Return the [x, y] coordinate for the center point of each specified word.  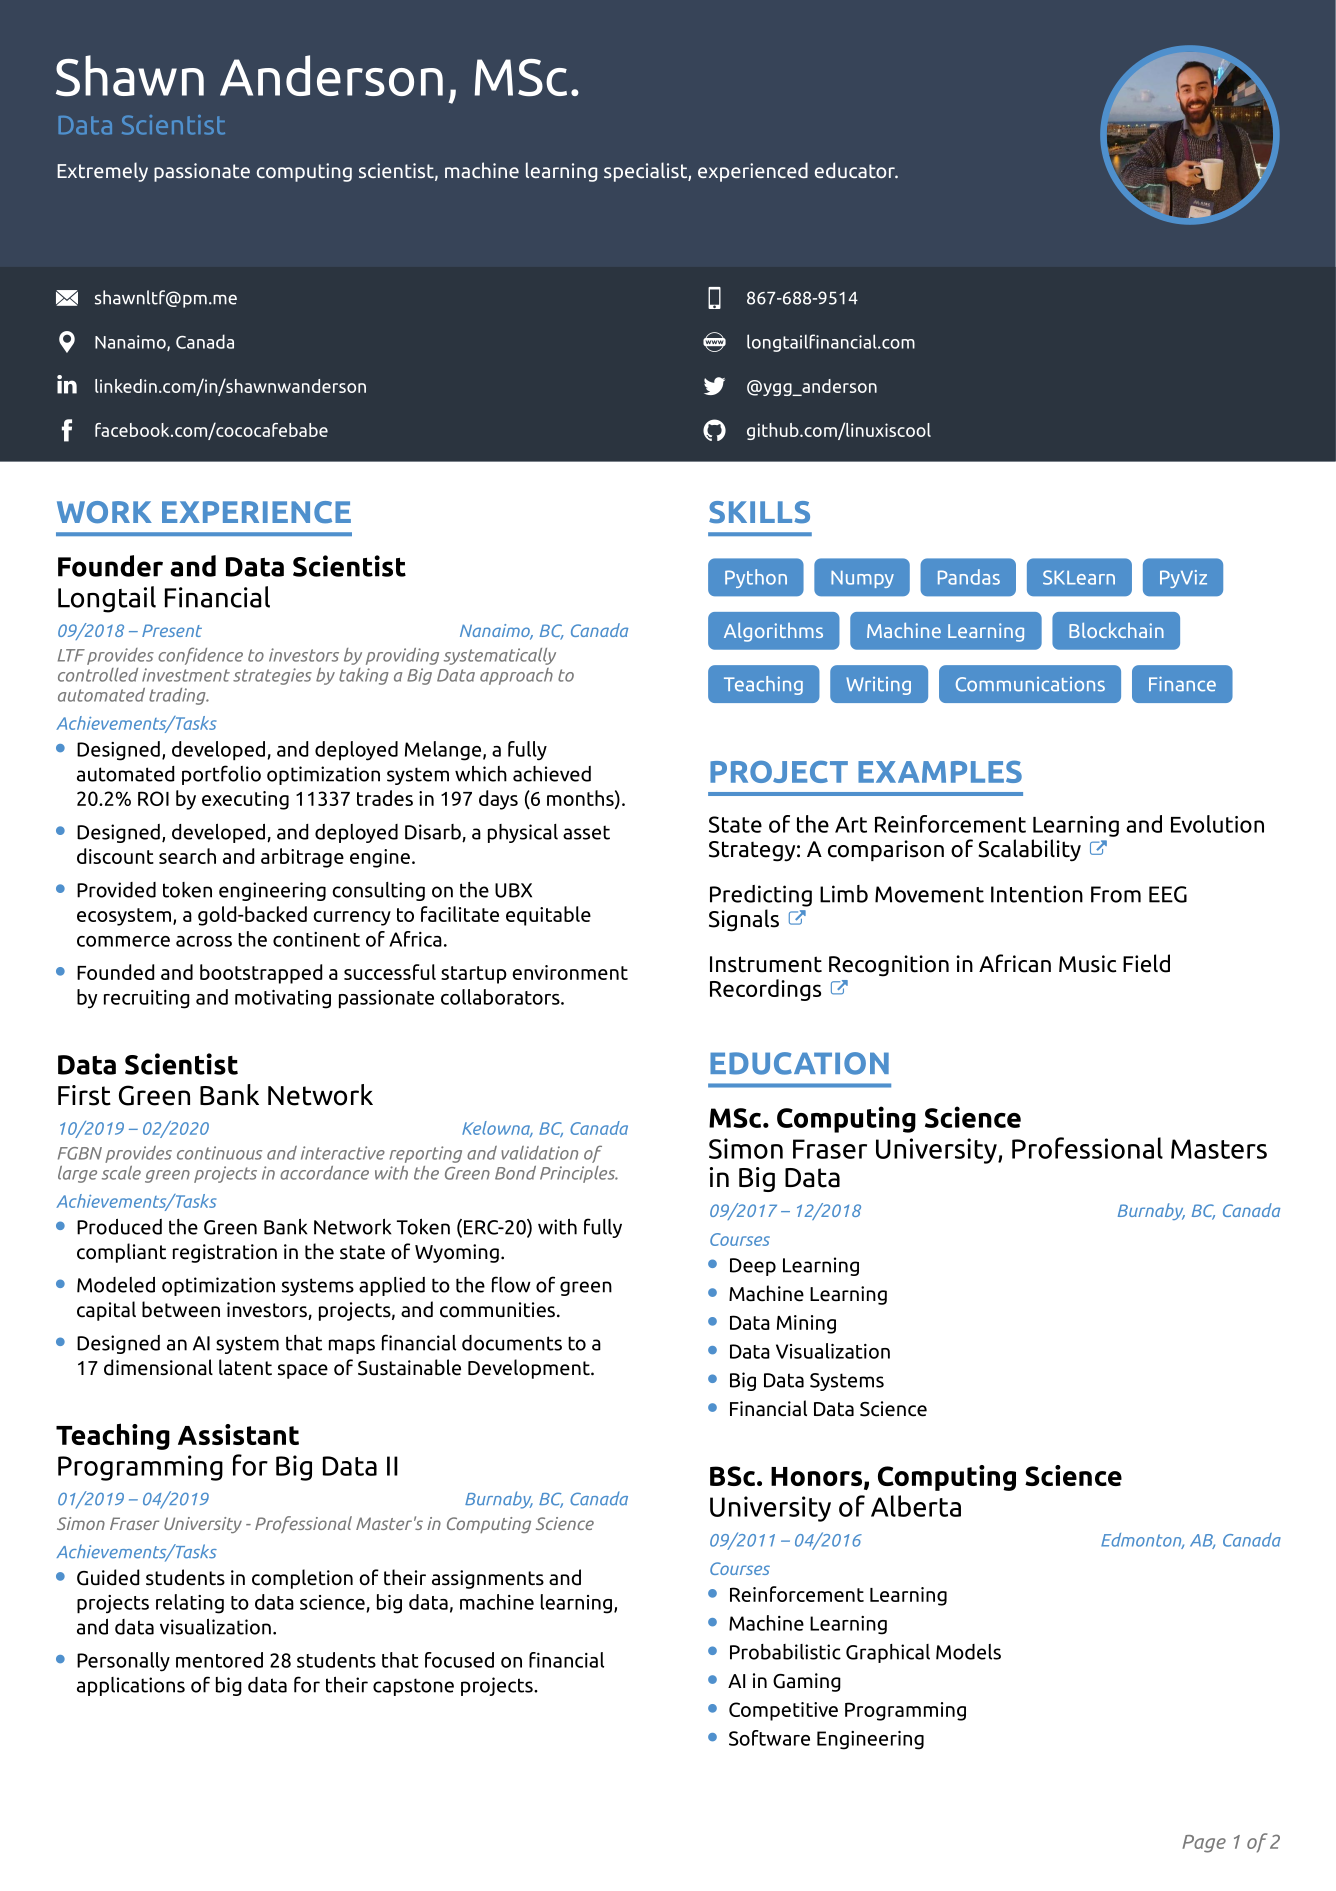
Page [1204, 1844]
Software [769, 1738]
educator [856, 170]
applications [131, 1686]
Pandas [969, 577]
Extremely [102, 172]
